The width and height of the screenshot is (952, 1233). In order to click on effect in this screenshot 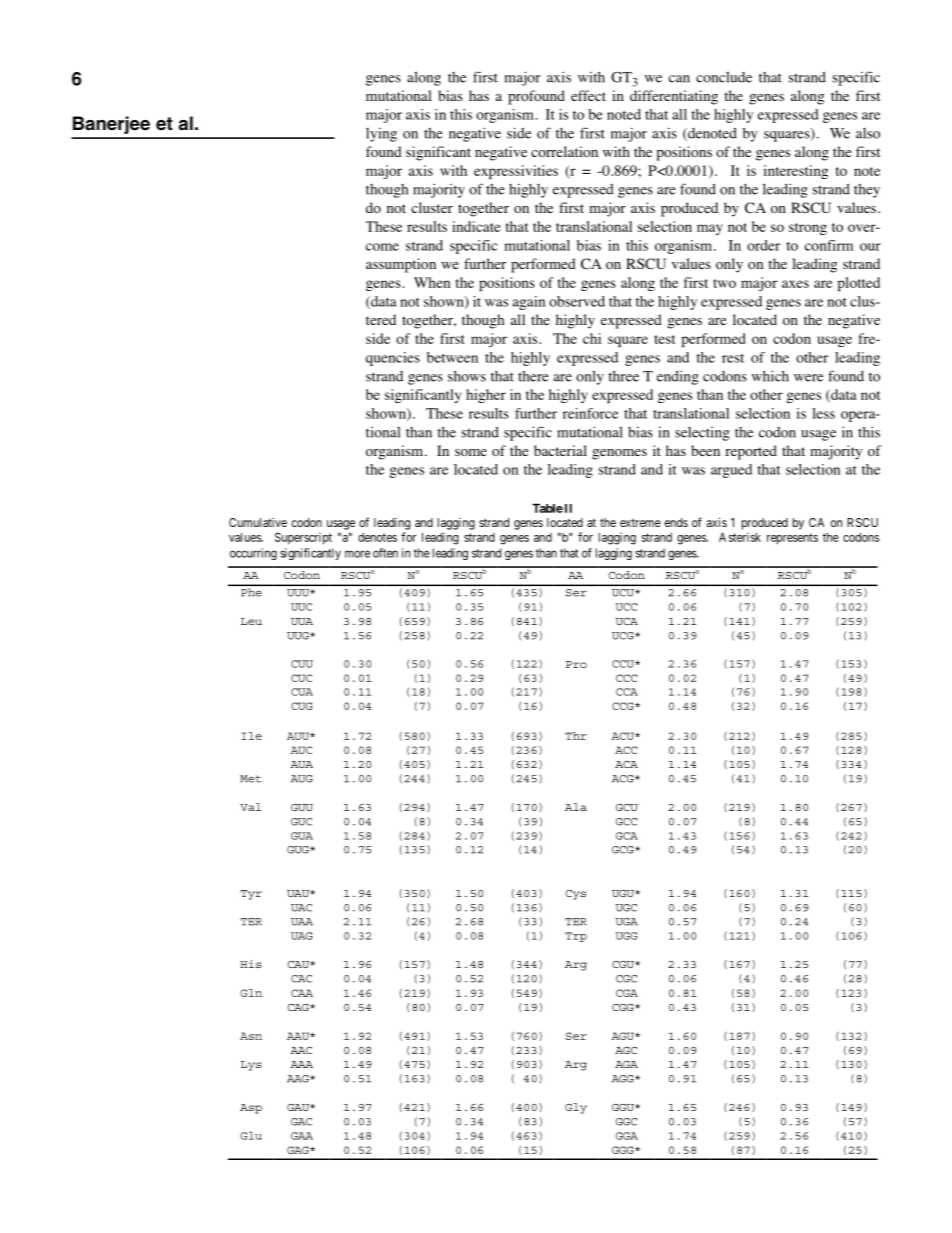, I will do `click(588, 95)`.
